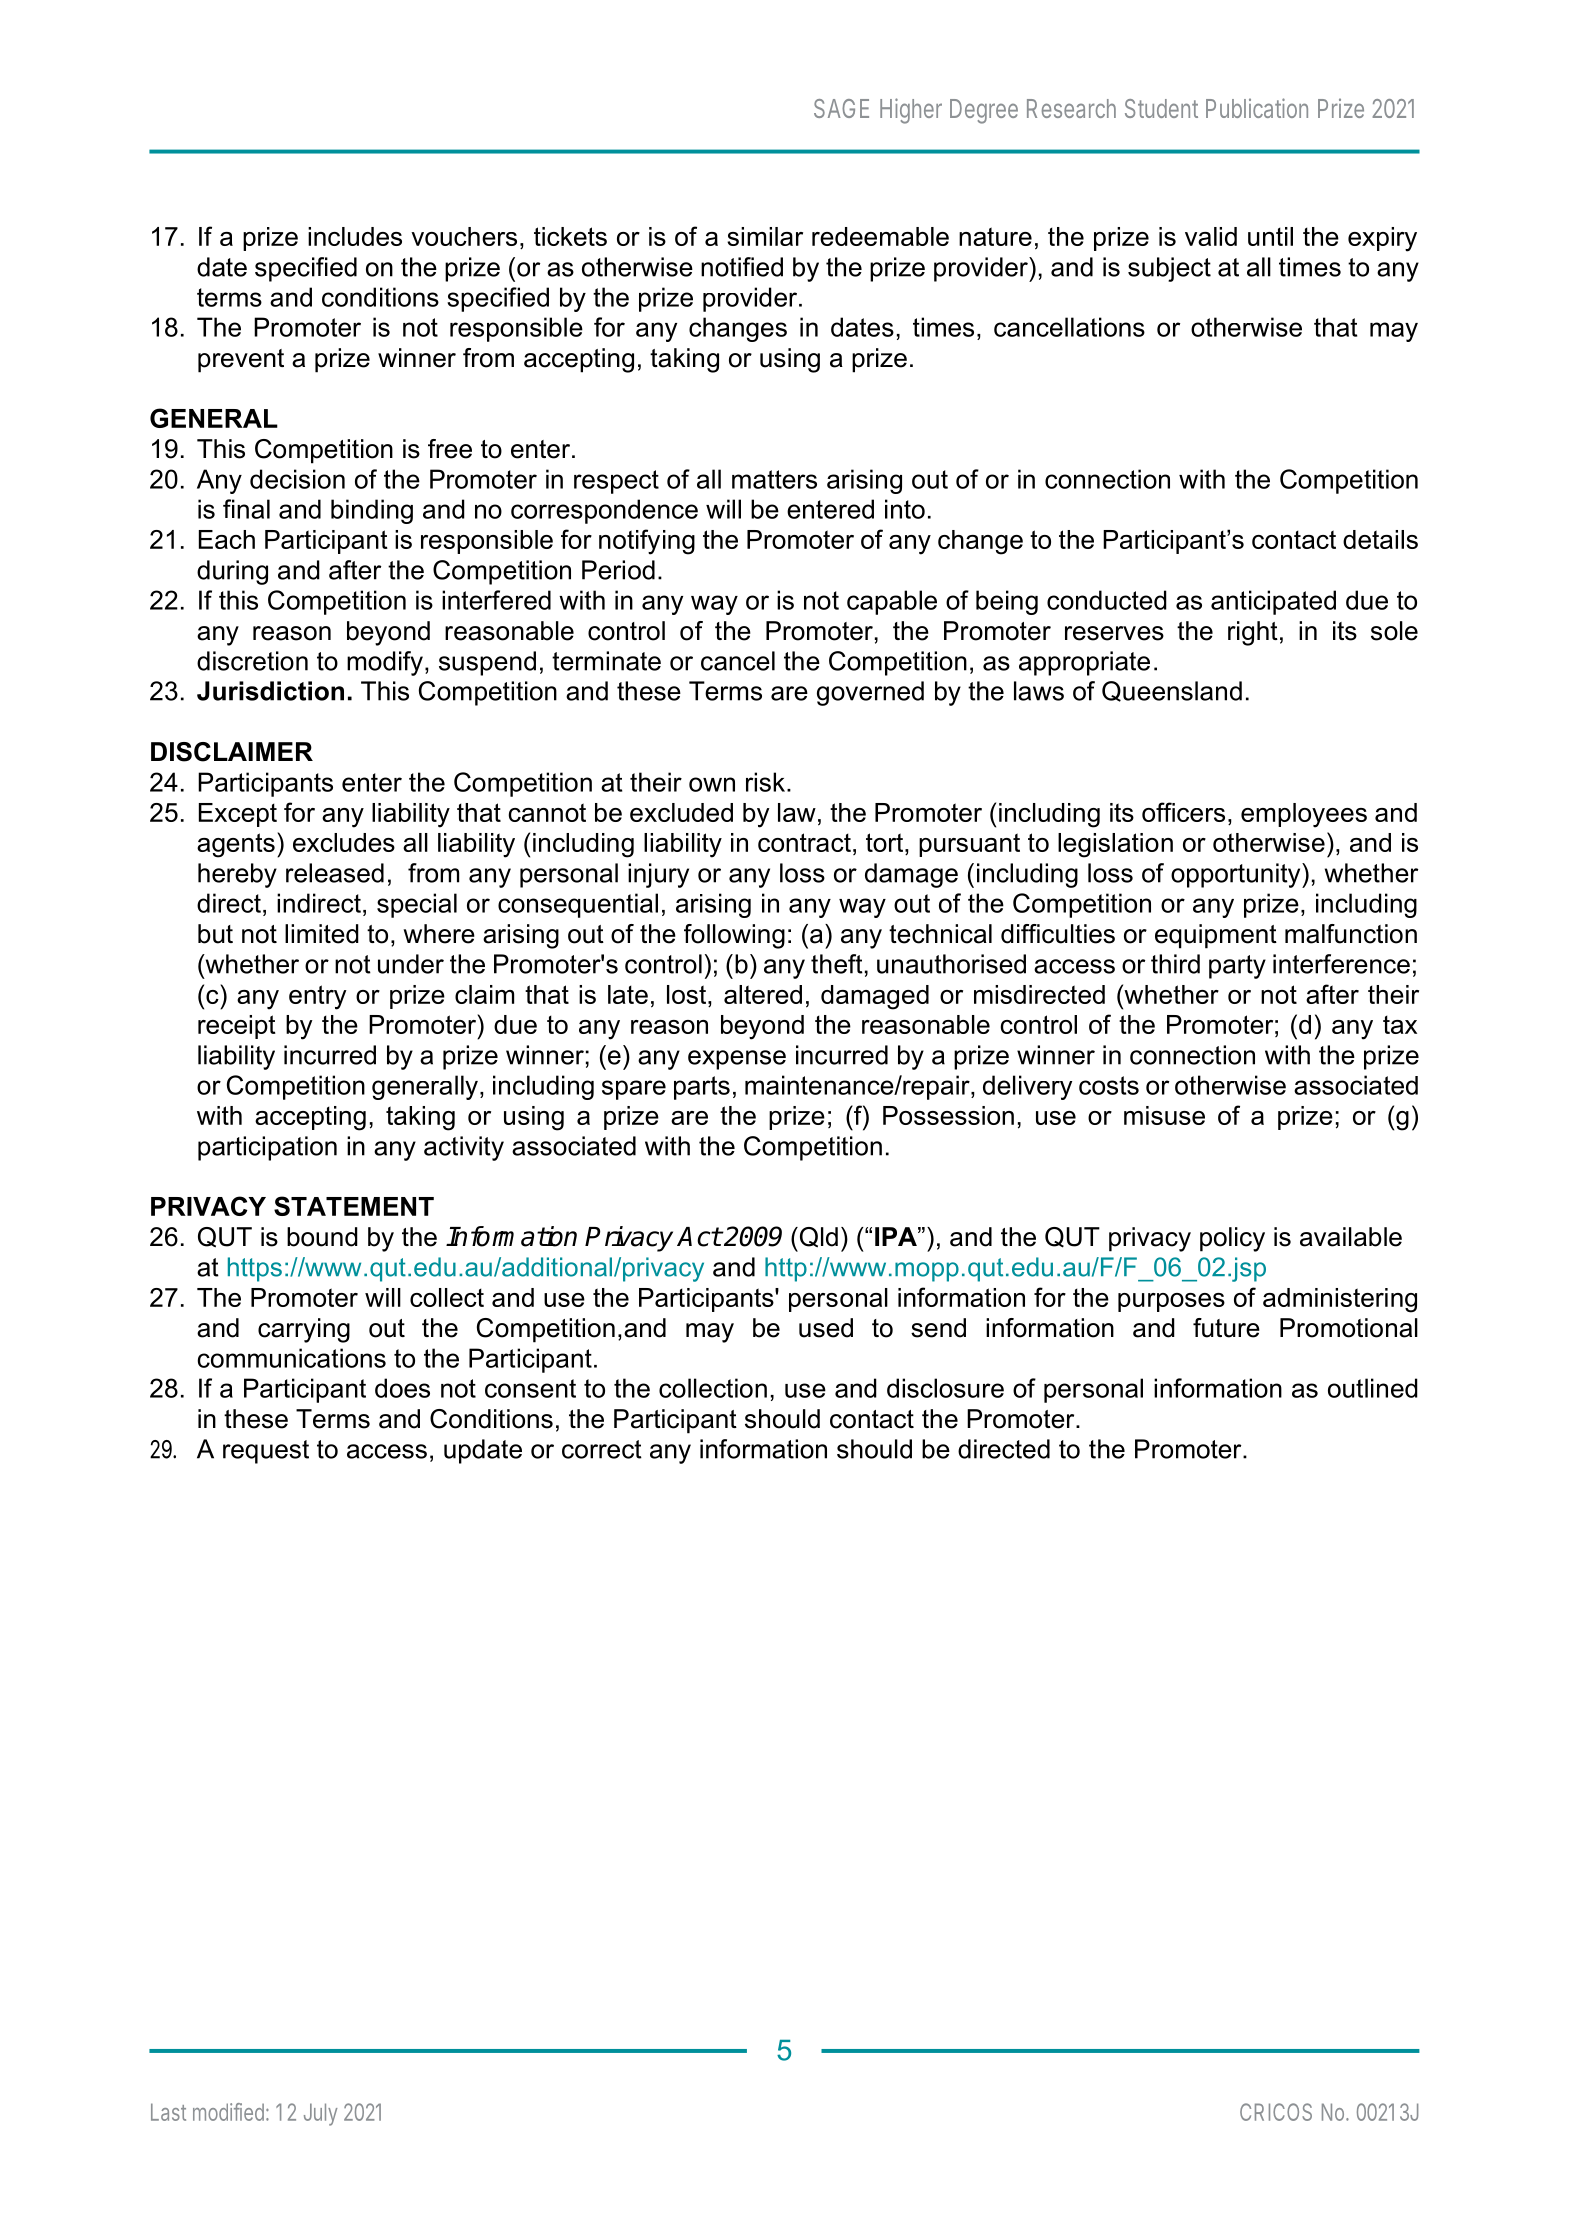 The image size is (1569, 2219). What do you see at coordinates (266, 1452) in the document?
I see `request` at bounding box center [266, 1452].
